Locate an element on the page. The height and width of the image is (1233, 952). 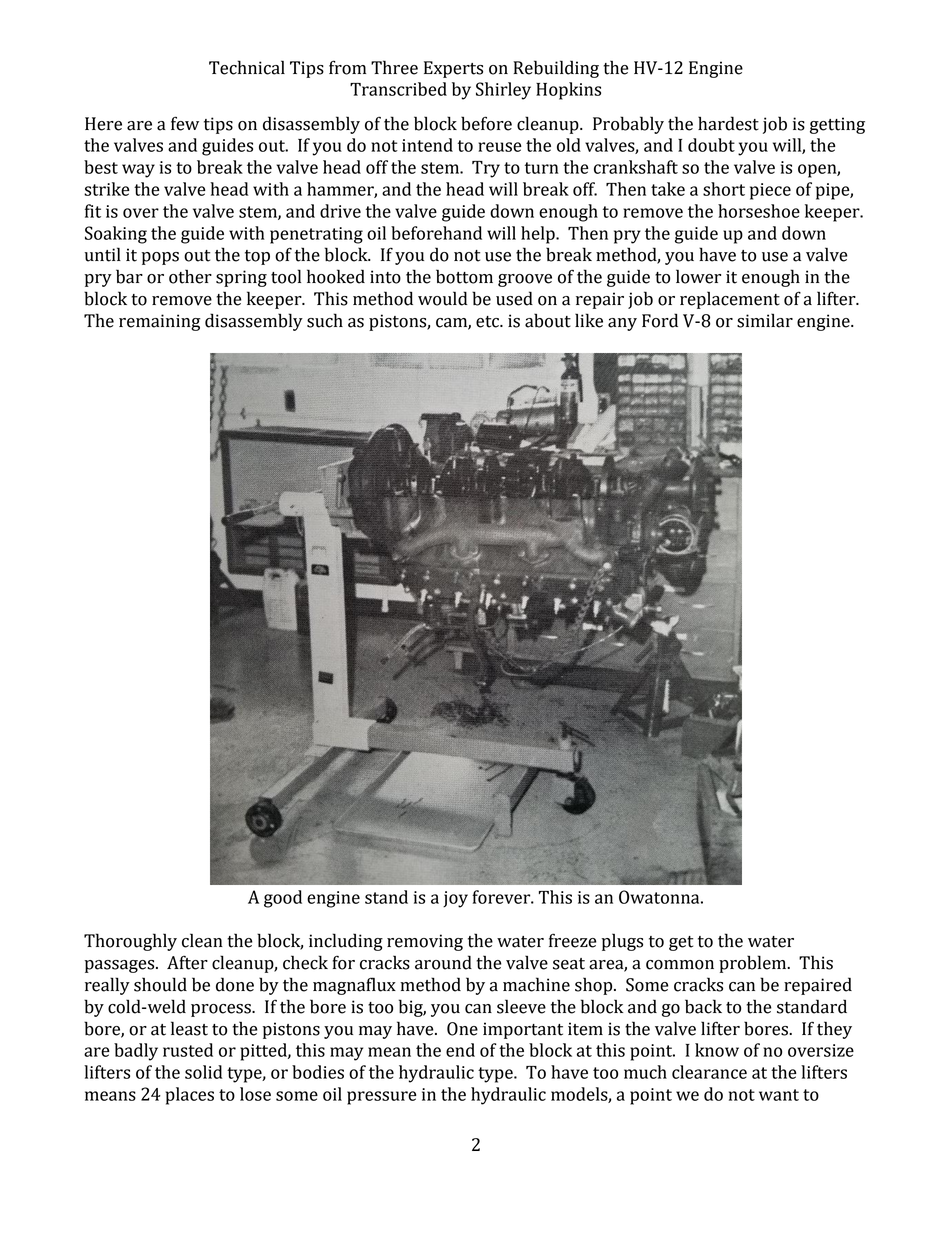
remaining is located at coordinates (160, 322).
